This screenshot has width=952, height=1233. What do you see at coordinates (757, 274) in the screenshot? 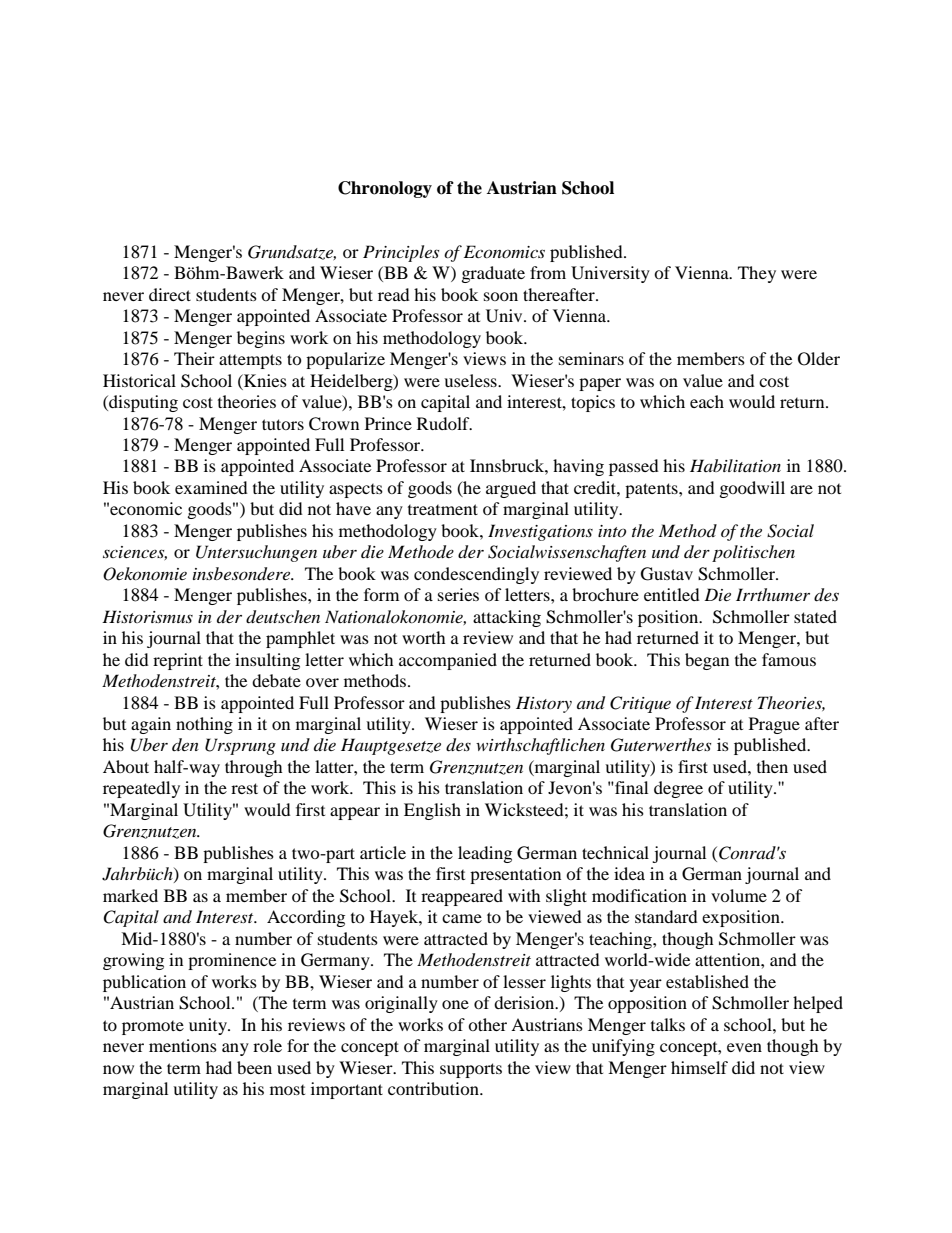
I see `They` at bounding box center [757, 274].
